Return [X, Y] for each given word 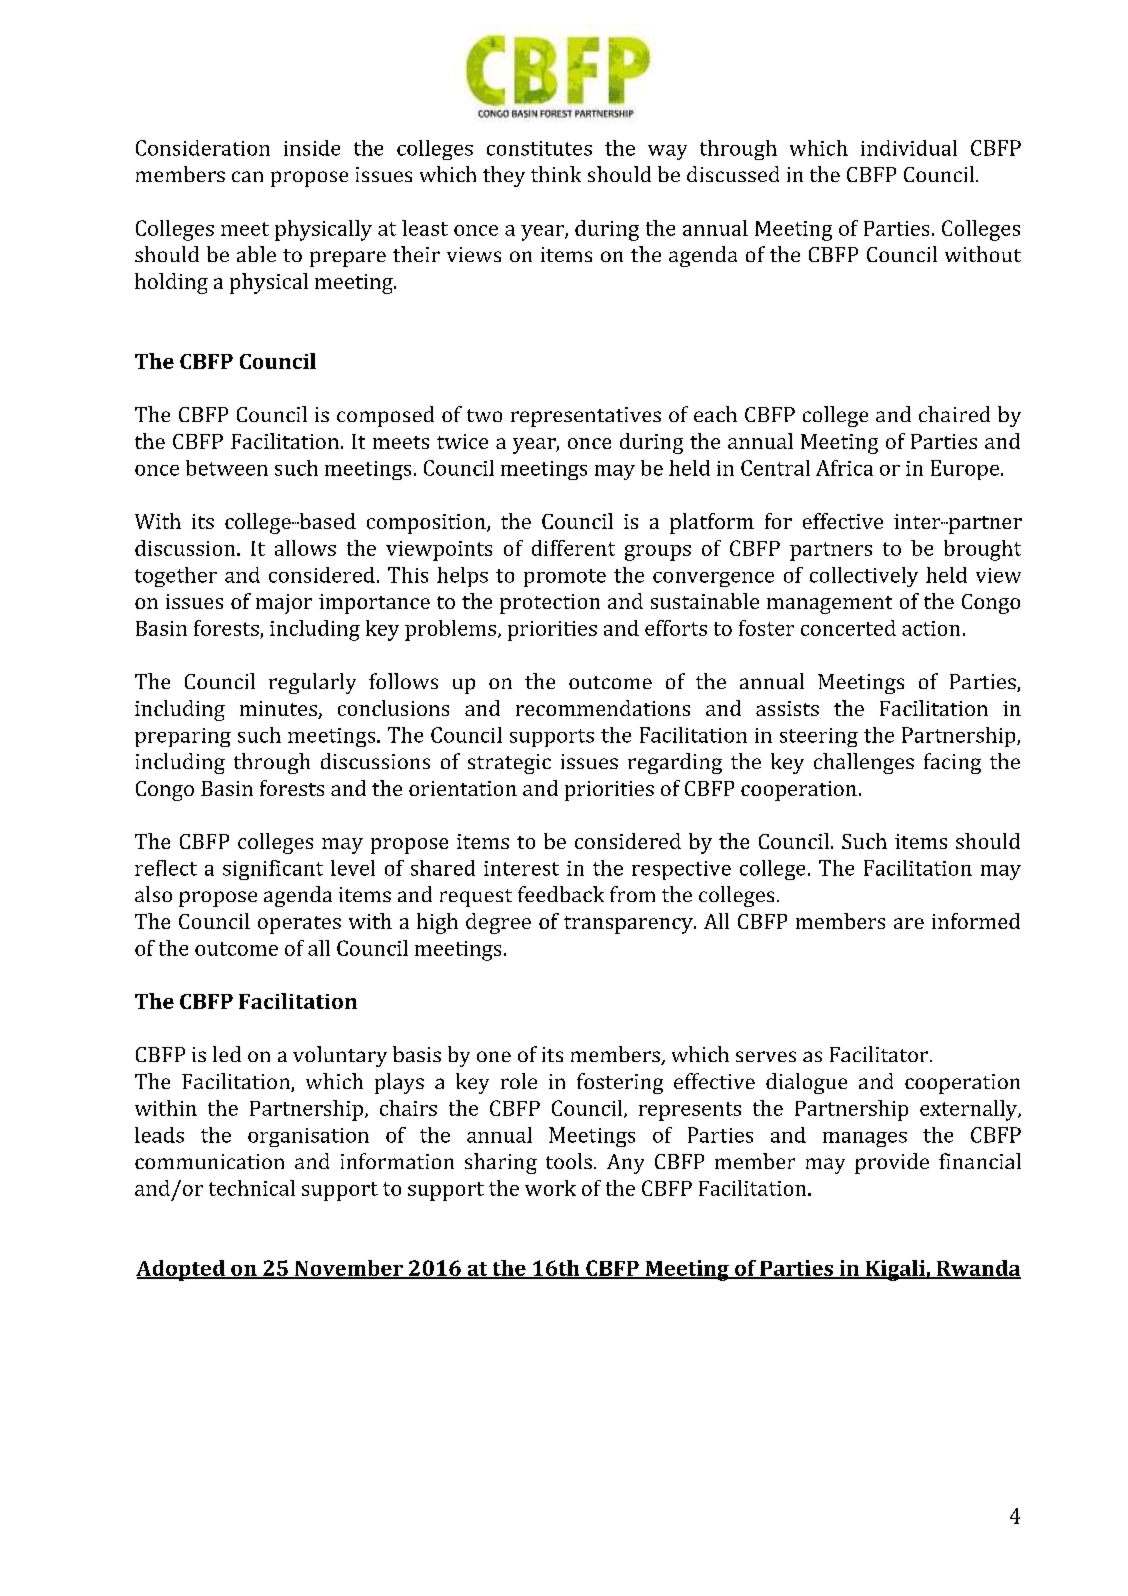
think [556, 174]
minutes [279, 710]
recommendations [603, 708]
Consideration [203, 148]
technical [252, 1188]
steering [819, 737]
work [550, 1188]
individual [909, 148]
